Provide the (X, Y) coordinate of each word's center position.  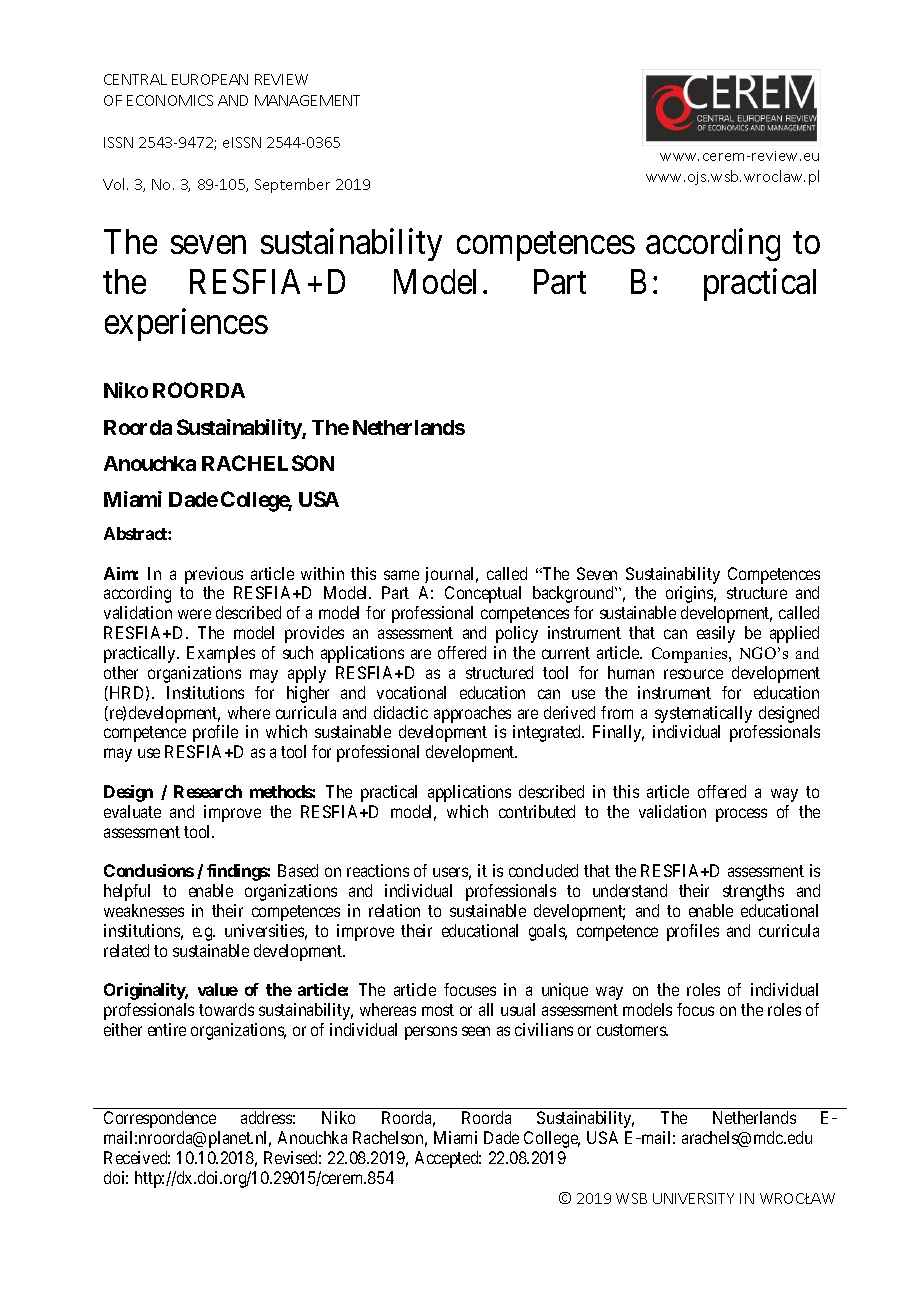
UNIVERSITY (693, 1198)
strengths (753, 892)
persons (431, 1033)
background (574, 594)
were (194, 614)
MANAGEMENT (307, 100)
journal (451, 575)
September (292, 185)
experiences (186, 324)
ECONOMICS (170, 100)
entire (167, 1029)
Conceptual (483, 594)
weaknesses (144, 910)
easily (716, 634)
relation (394, 910)
